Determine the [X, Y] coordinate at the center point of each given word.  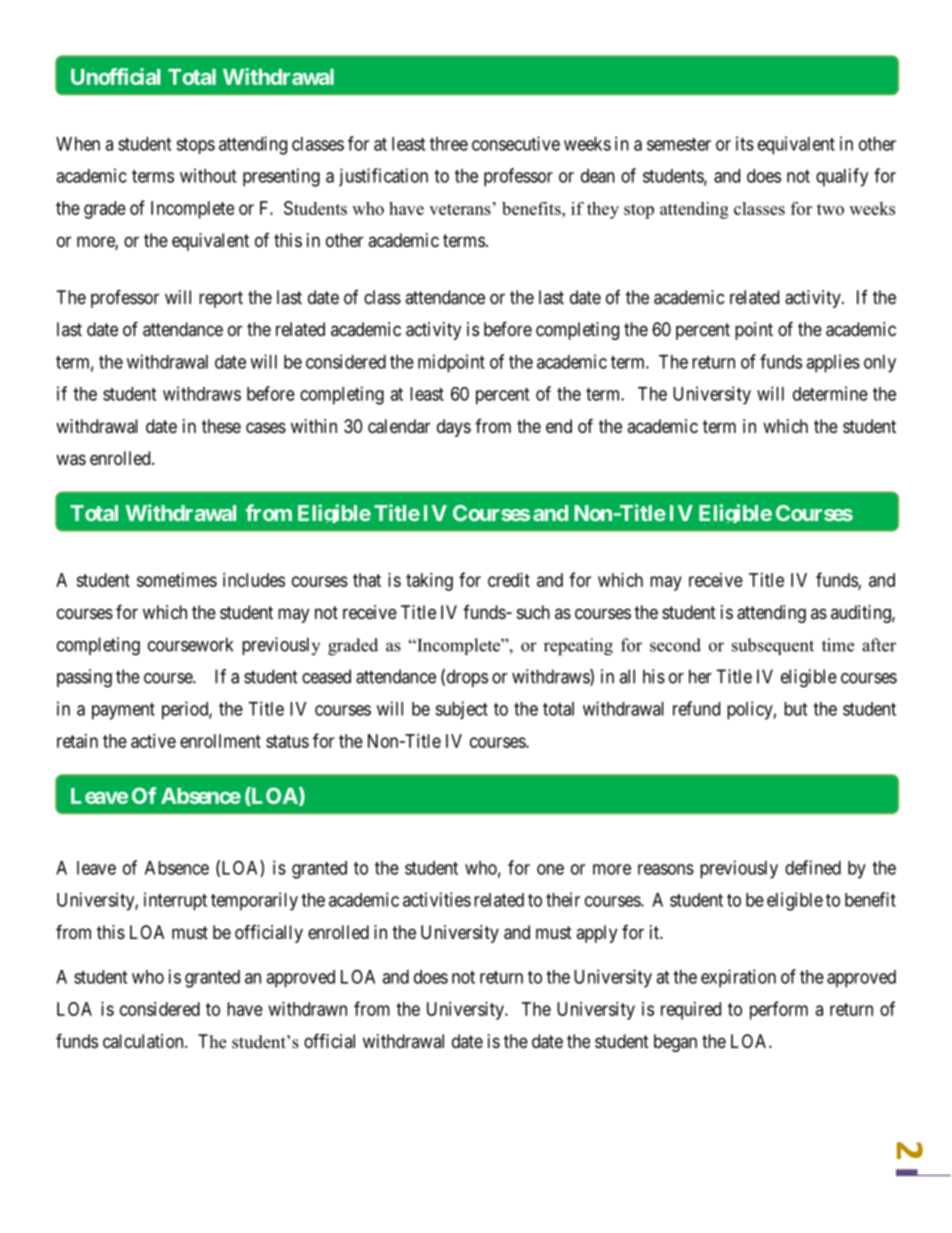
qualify [842, 177]
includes [254, 580]
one [550, 869]
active [153, 741]
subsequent [773, 646]
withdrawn [308, 1009]
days [454, 428]
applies [833, 363]
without [208, 175]
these [221, 426]
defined [813, 867]
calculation [144, 1041]
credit [509, 580]
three [449, 144]
